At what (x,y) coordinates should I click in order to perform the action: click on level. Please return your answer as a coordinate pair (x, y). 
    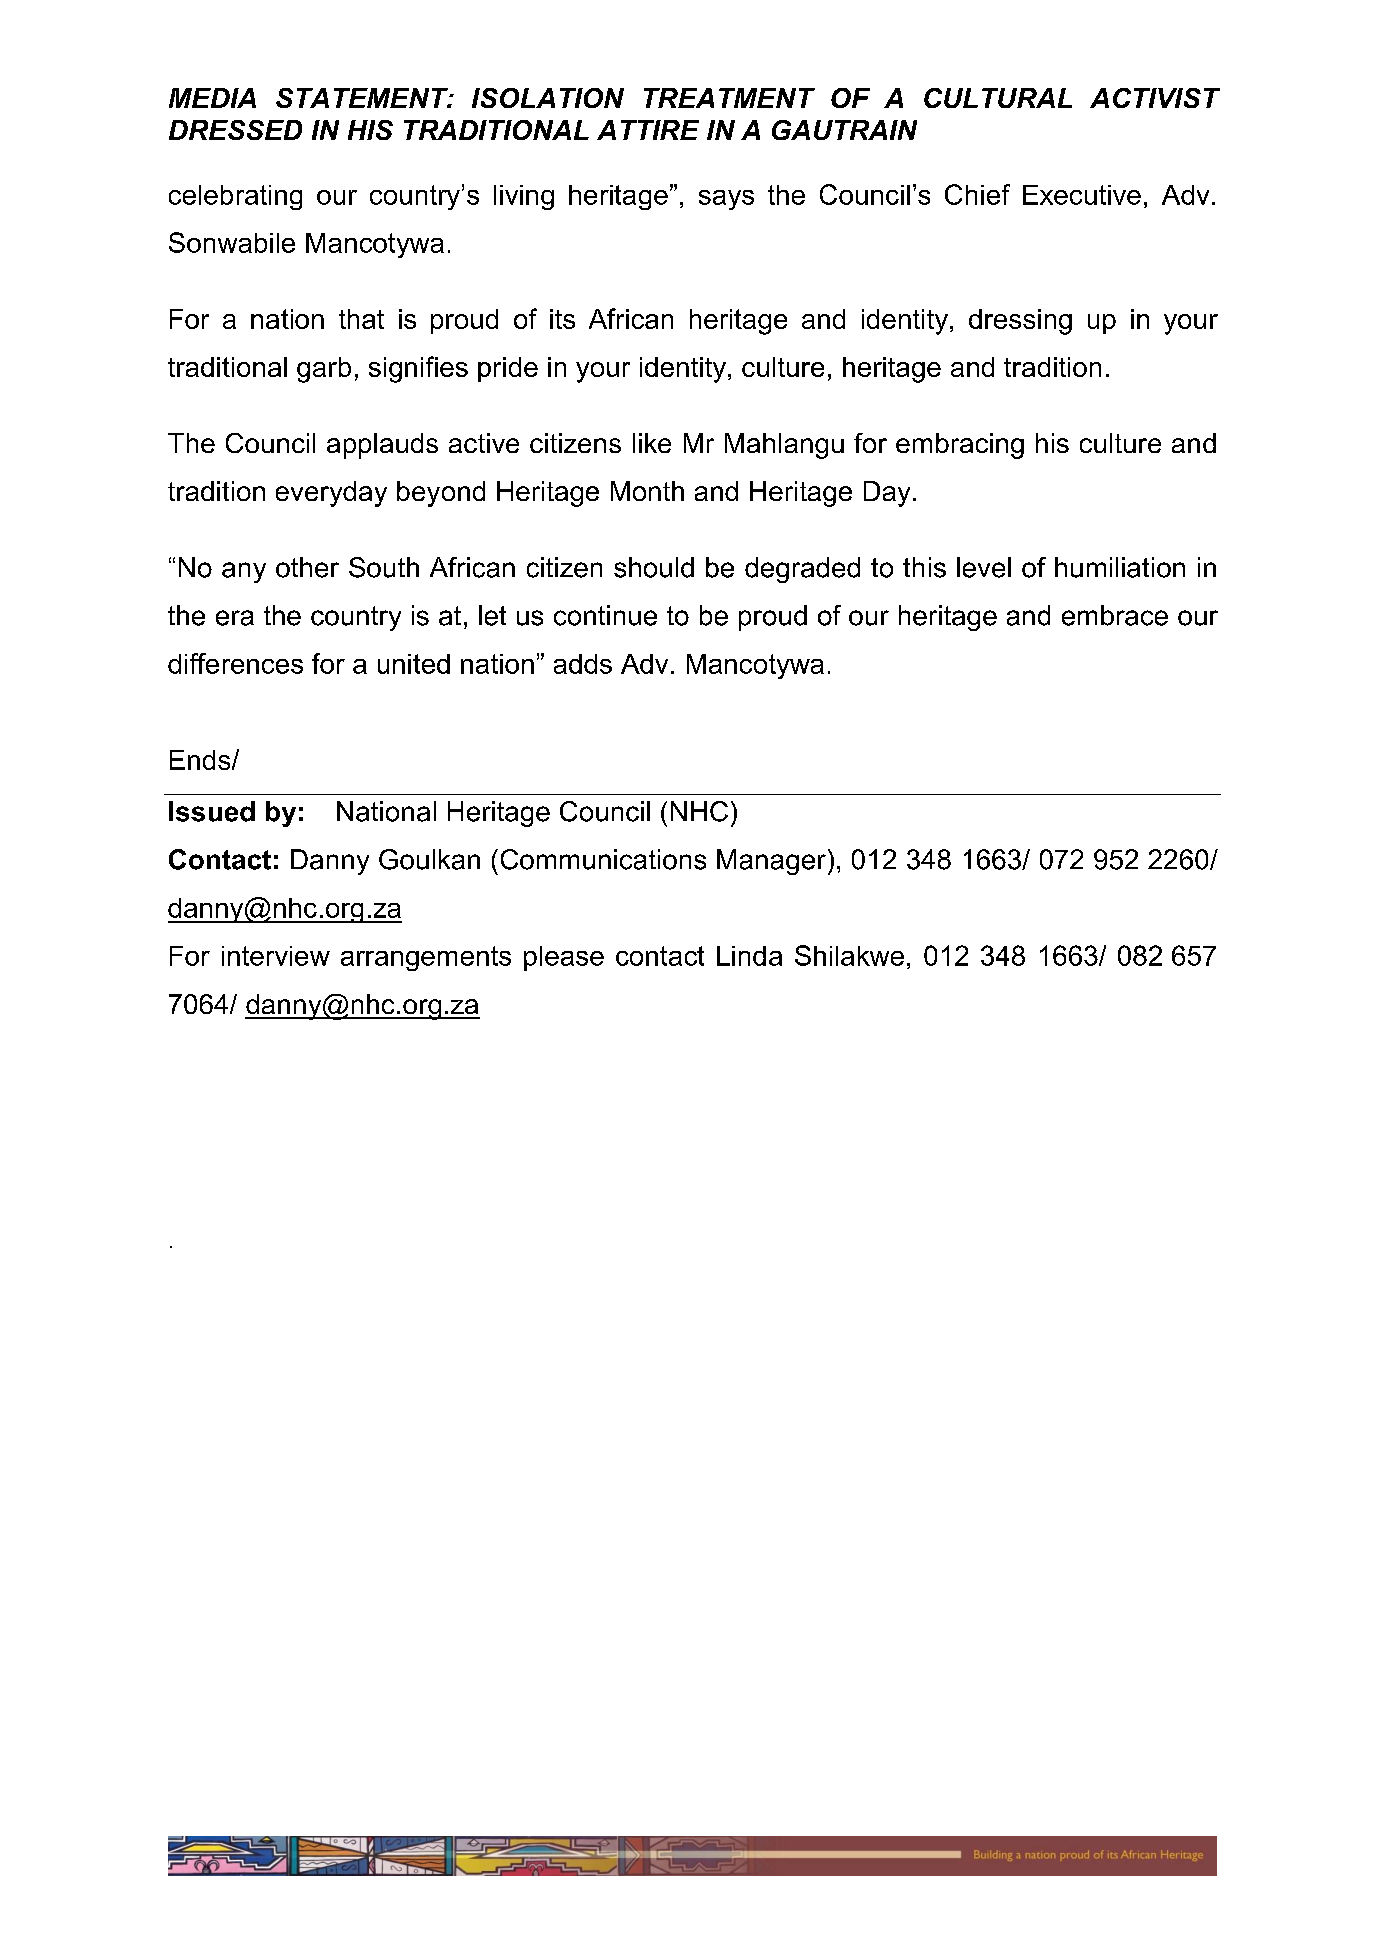
    Looking at the image, I should click on (984, 567).
